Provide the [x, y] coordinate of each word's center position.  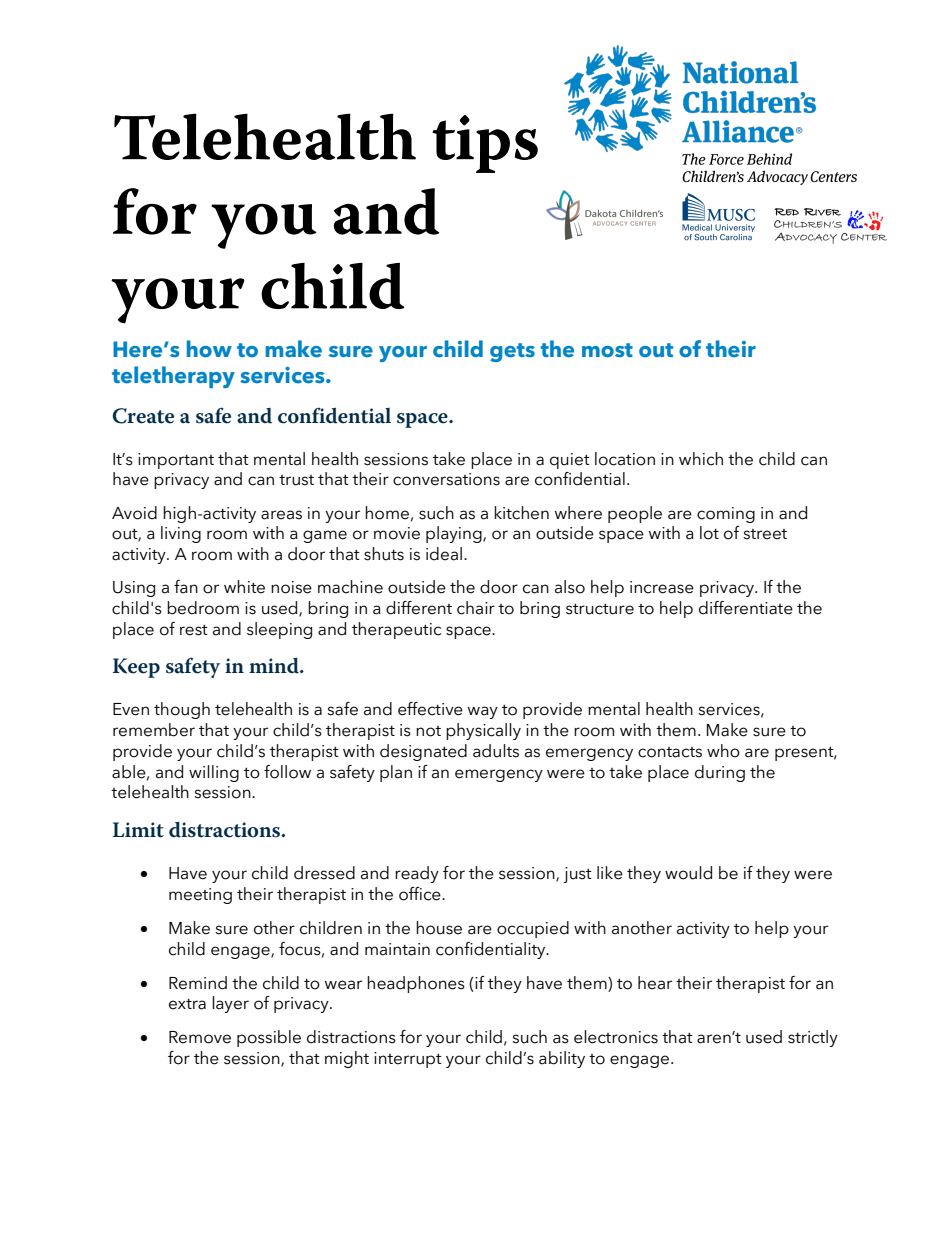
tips [485, 144]
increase [662, 587]
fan [186, 587]
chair [476, 608]
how [209, 349]
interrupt [408, 1060]
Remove [200, 1037]
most [607, 350]
